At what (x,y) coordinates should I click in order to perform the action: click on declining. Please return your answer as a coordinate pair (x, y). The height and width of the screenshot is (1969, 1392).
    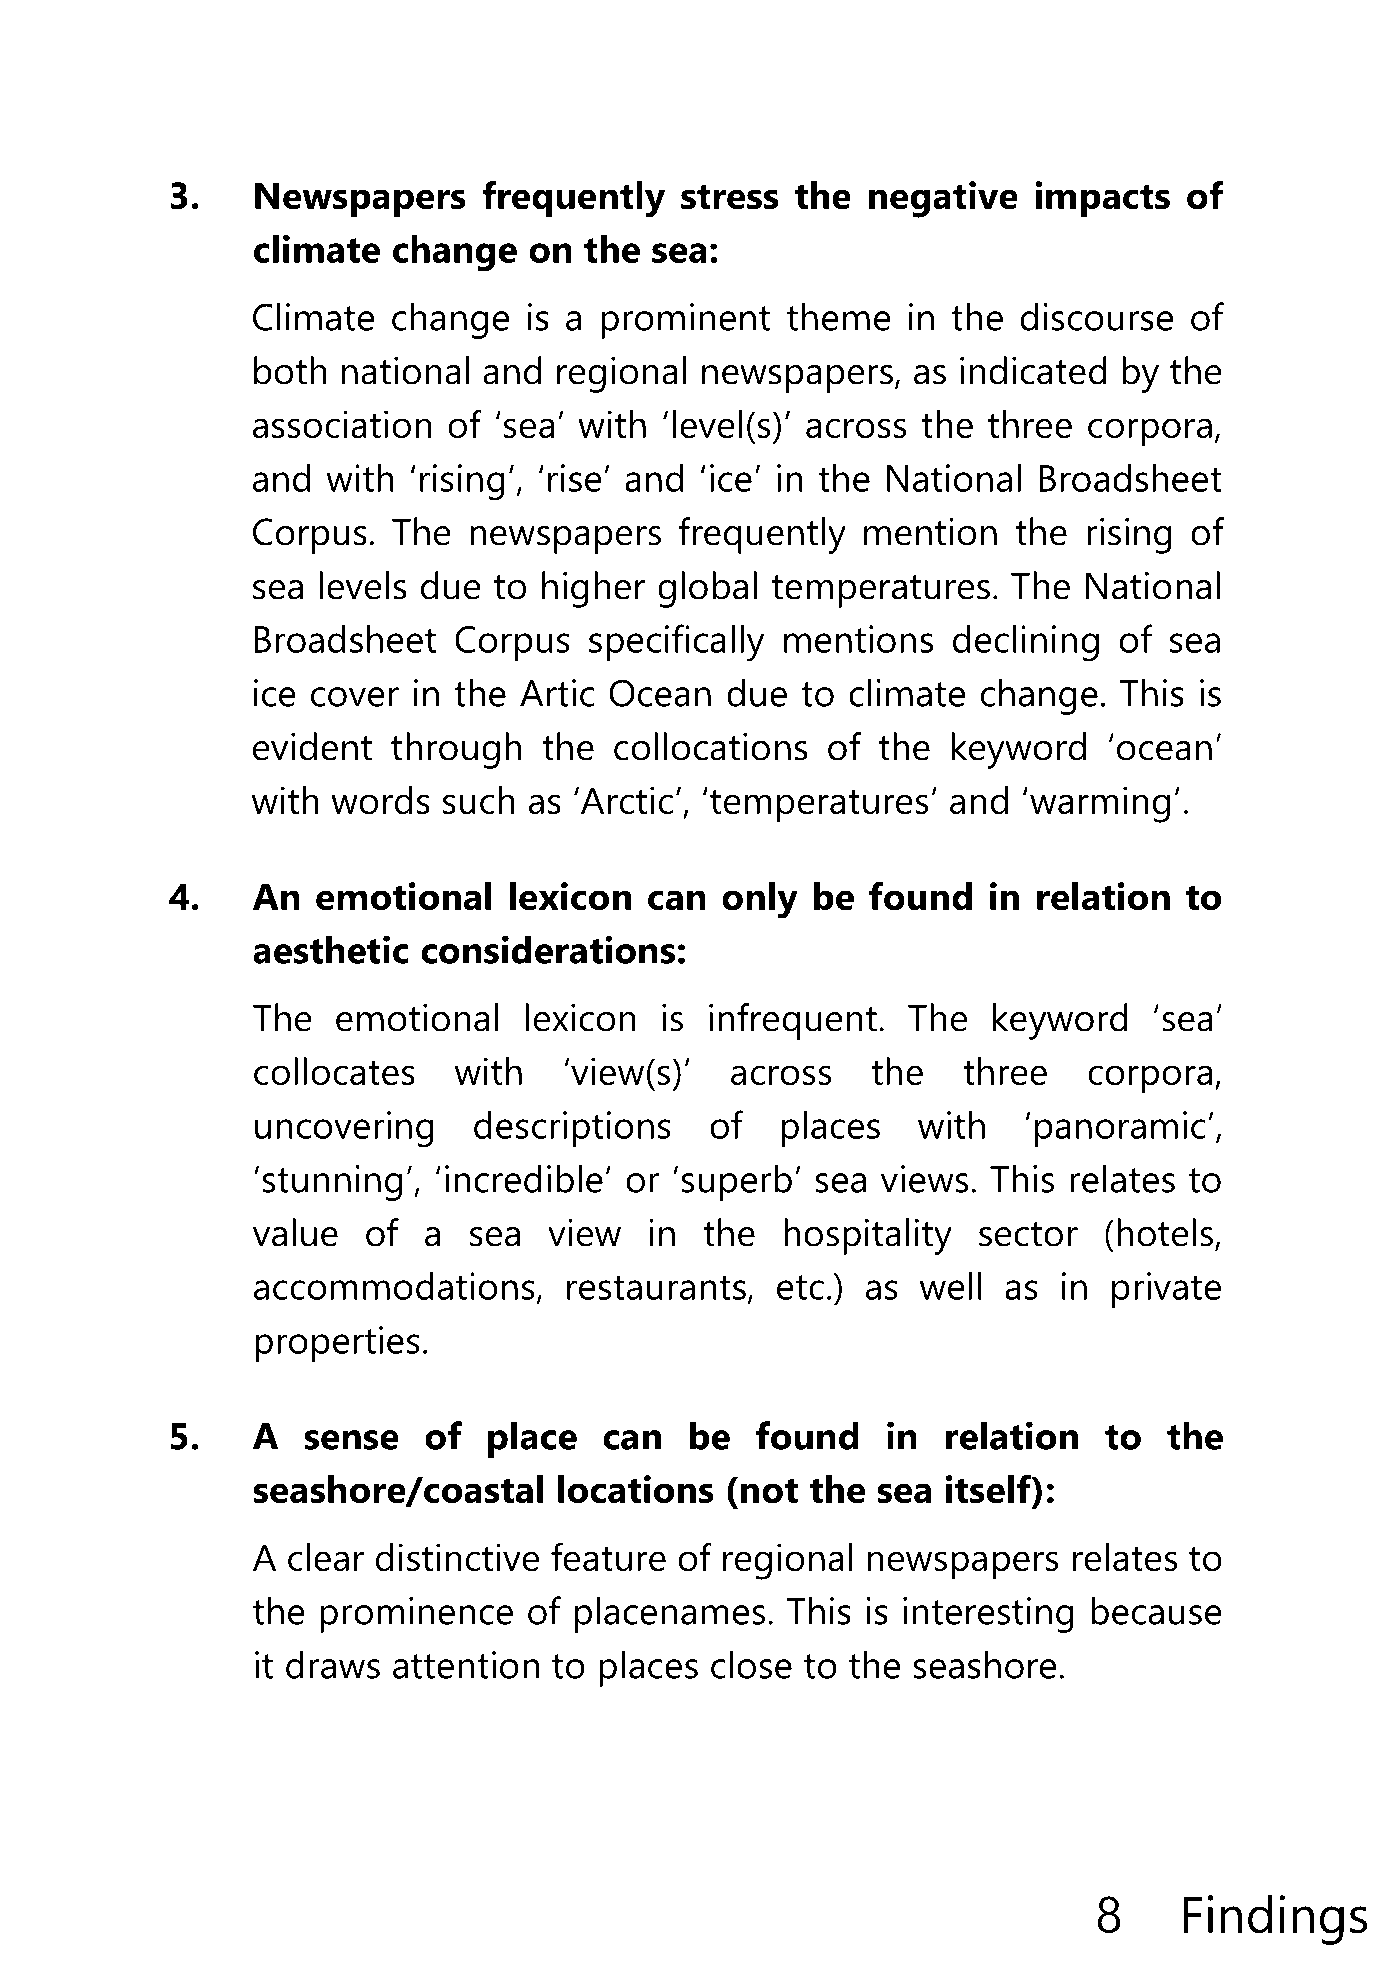
    Looking at the image, I should click on (1026, 643).
